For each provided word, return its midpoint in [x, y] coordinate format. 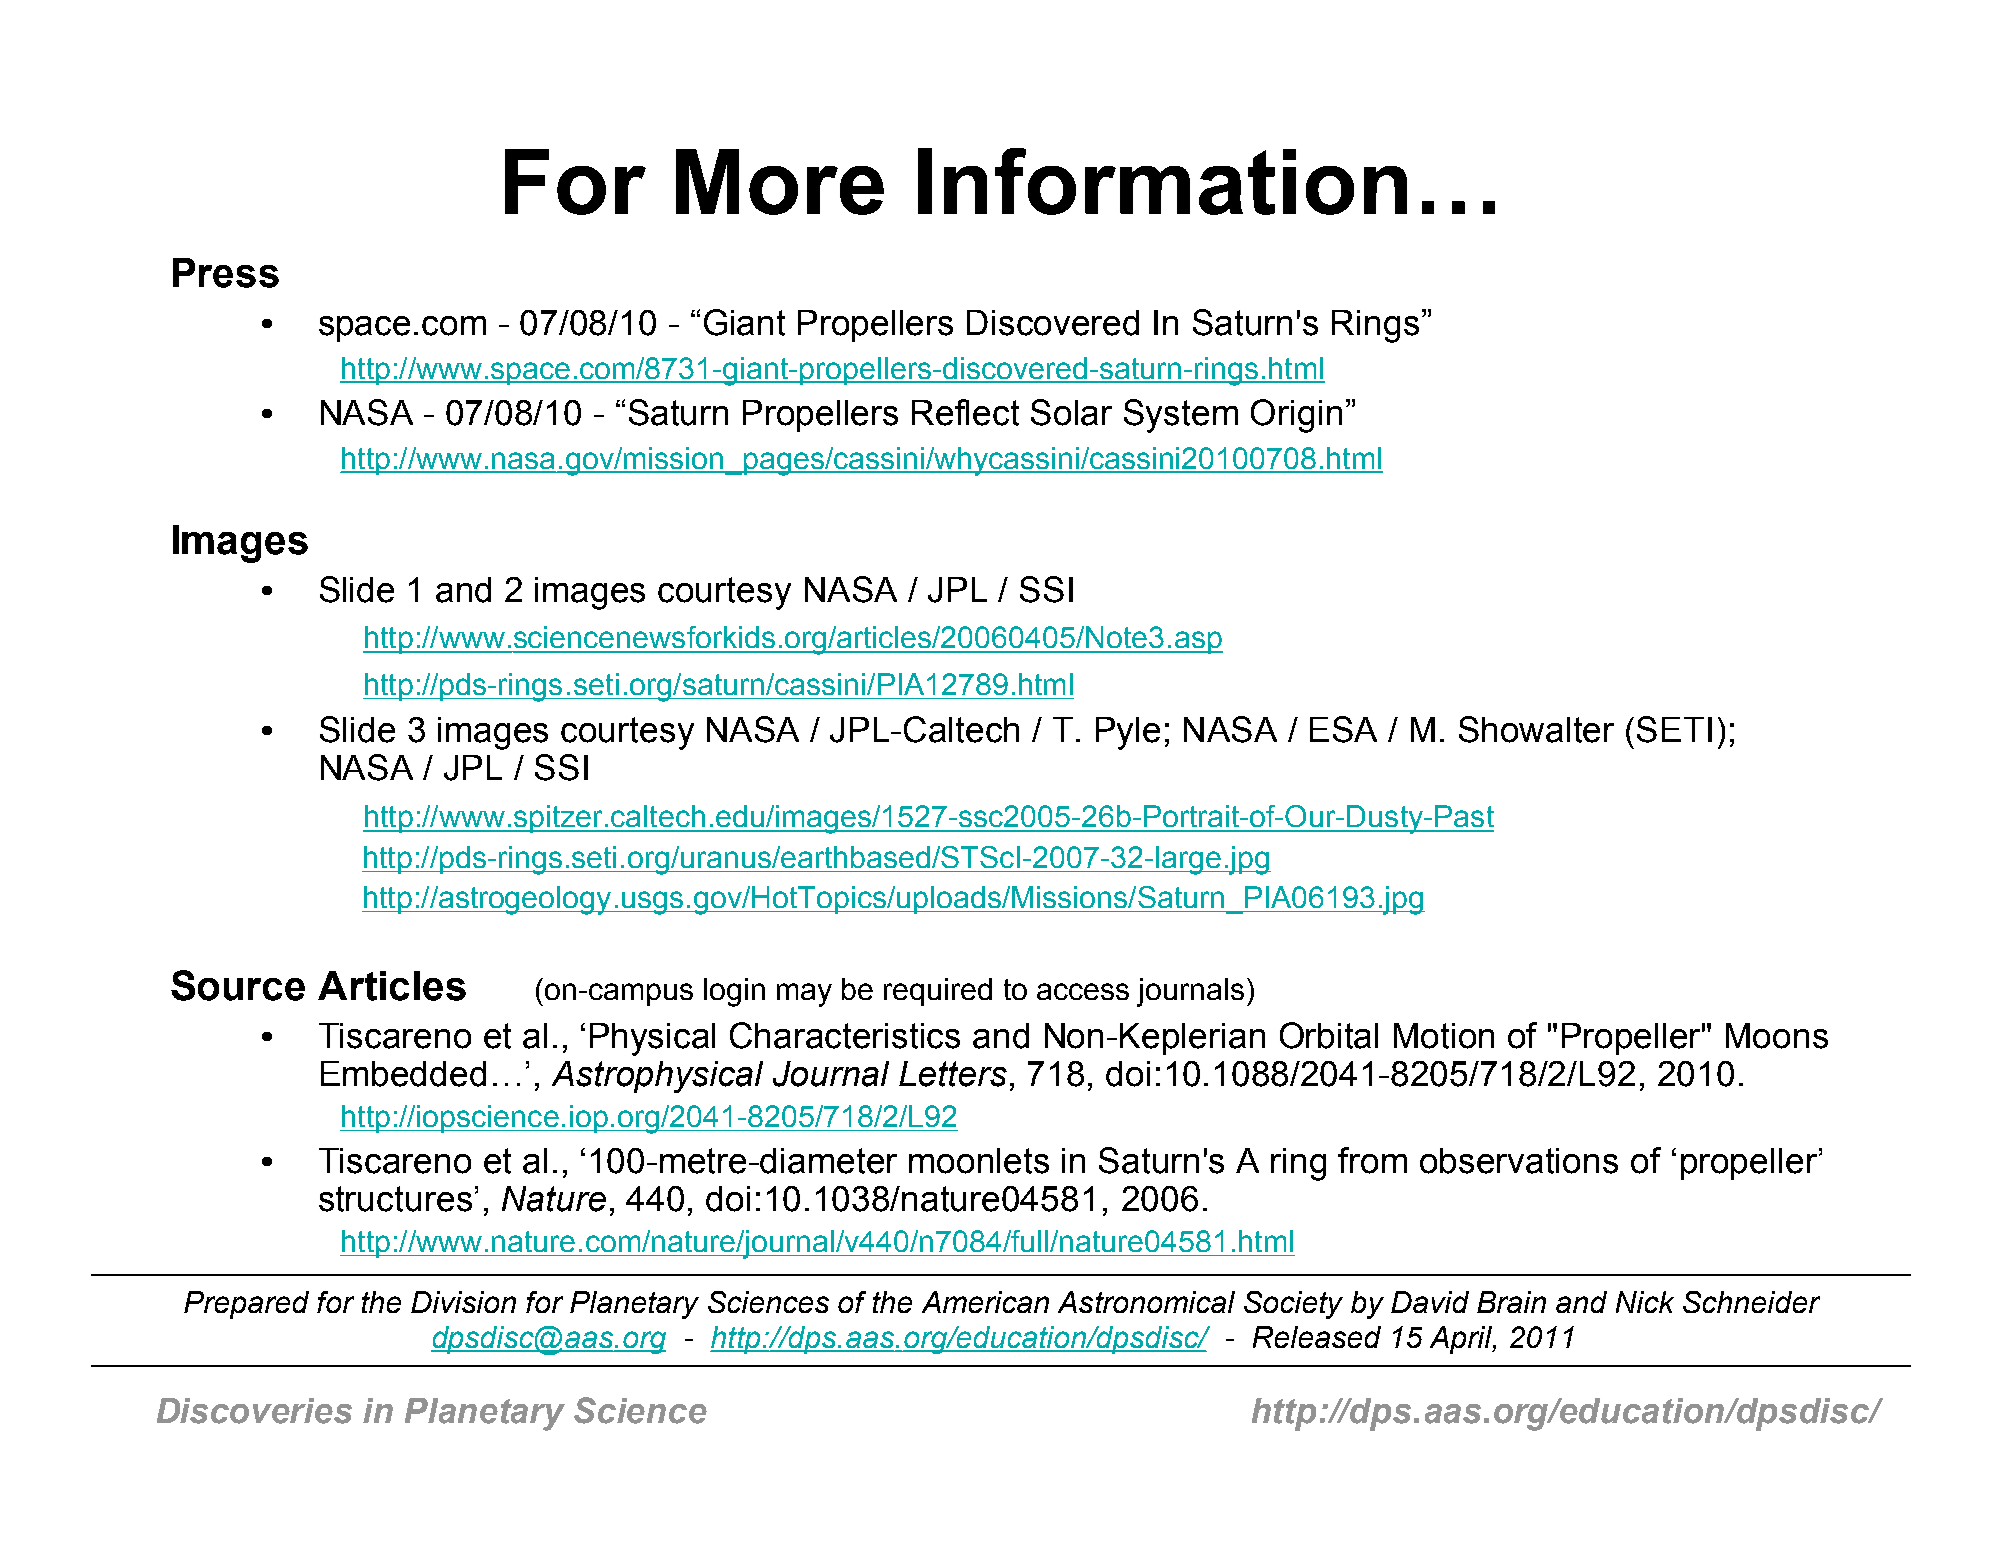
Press [226, 273]
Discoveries [254, 1411]
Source [238, 985]
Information [1162, 181]
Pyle [1128, 733]
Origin [1296, 416]
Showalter [1536, 729]
